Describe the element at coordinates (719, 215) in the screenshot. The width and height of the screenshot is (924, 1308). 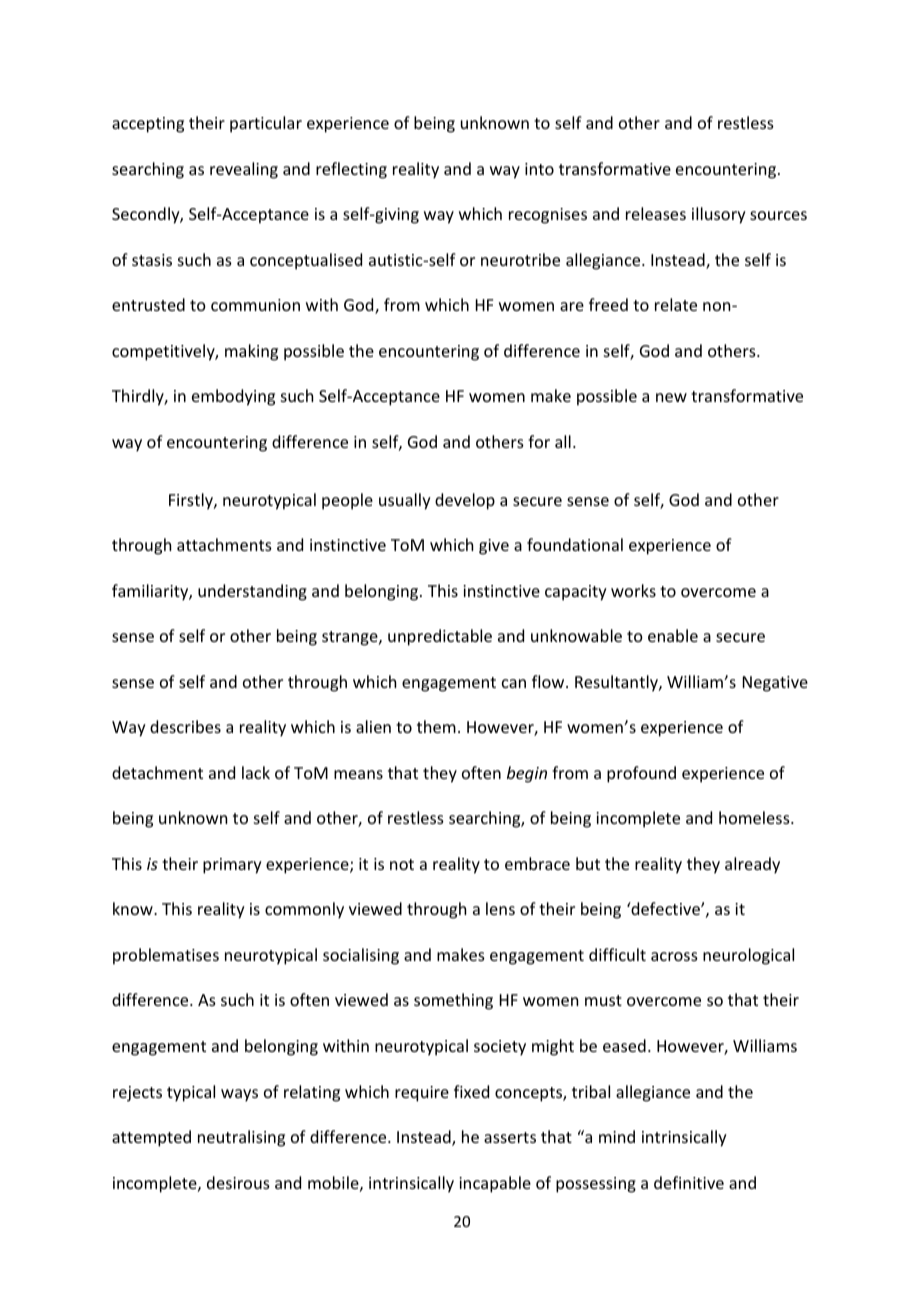
I see `illusory` at that location.
